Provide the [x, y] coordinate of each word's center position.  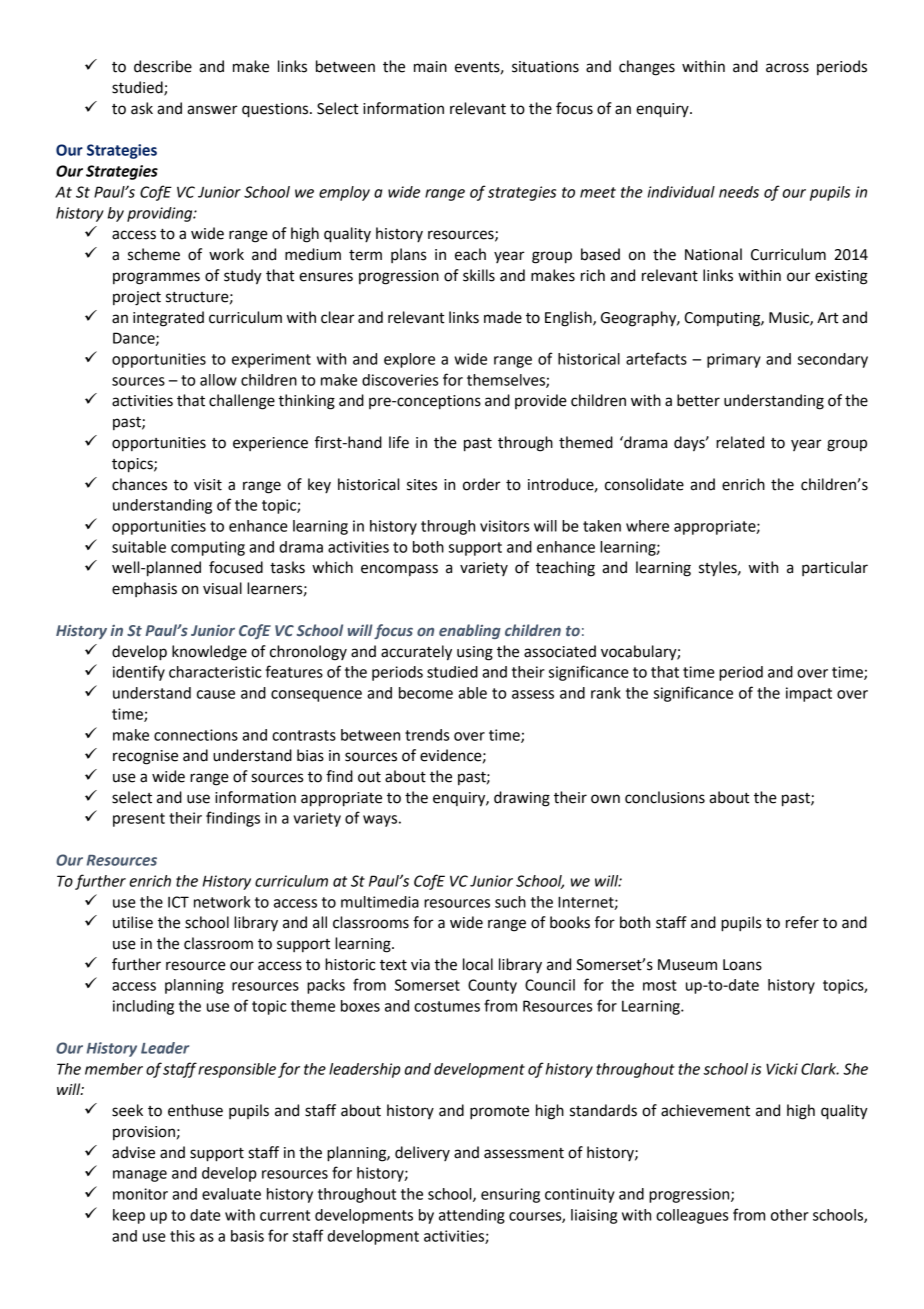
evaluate [231, 1194]
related [740, 442]
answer [212, 110]
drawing [522, 799]
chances [139, 484]
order [482, 484]
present [139, 820]
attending [472, 1216]
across [787, 68]
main [430, 67]
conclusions [665, 797]
